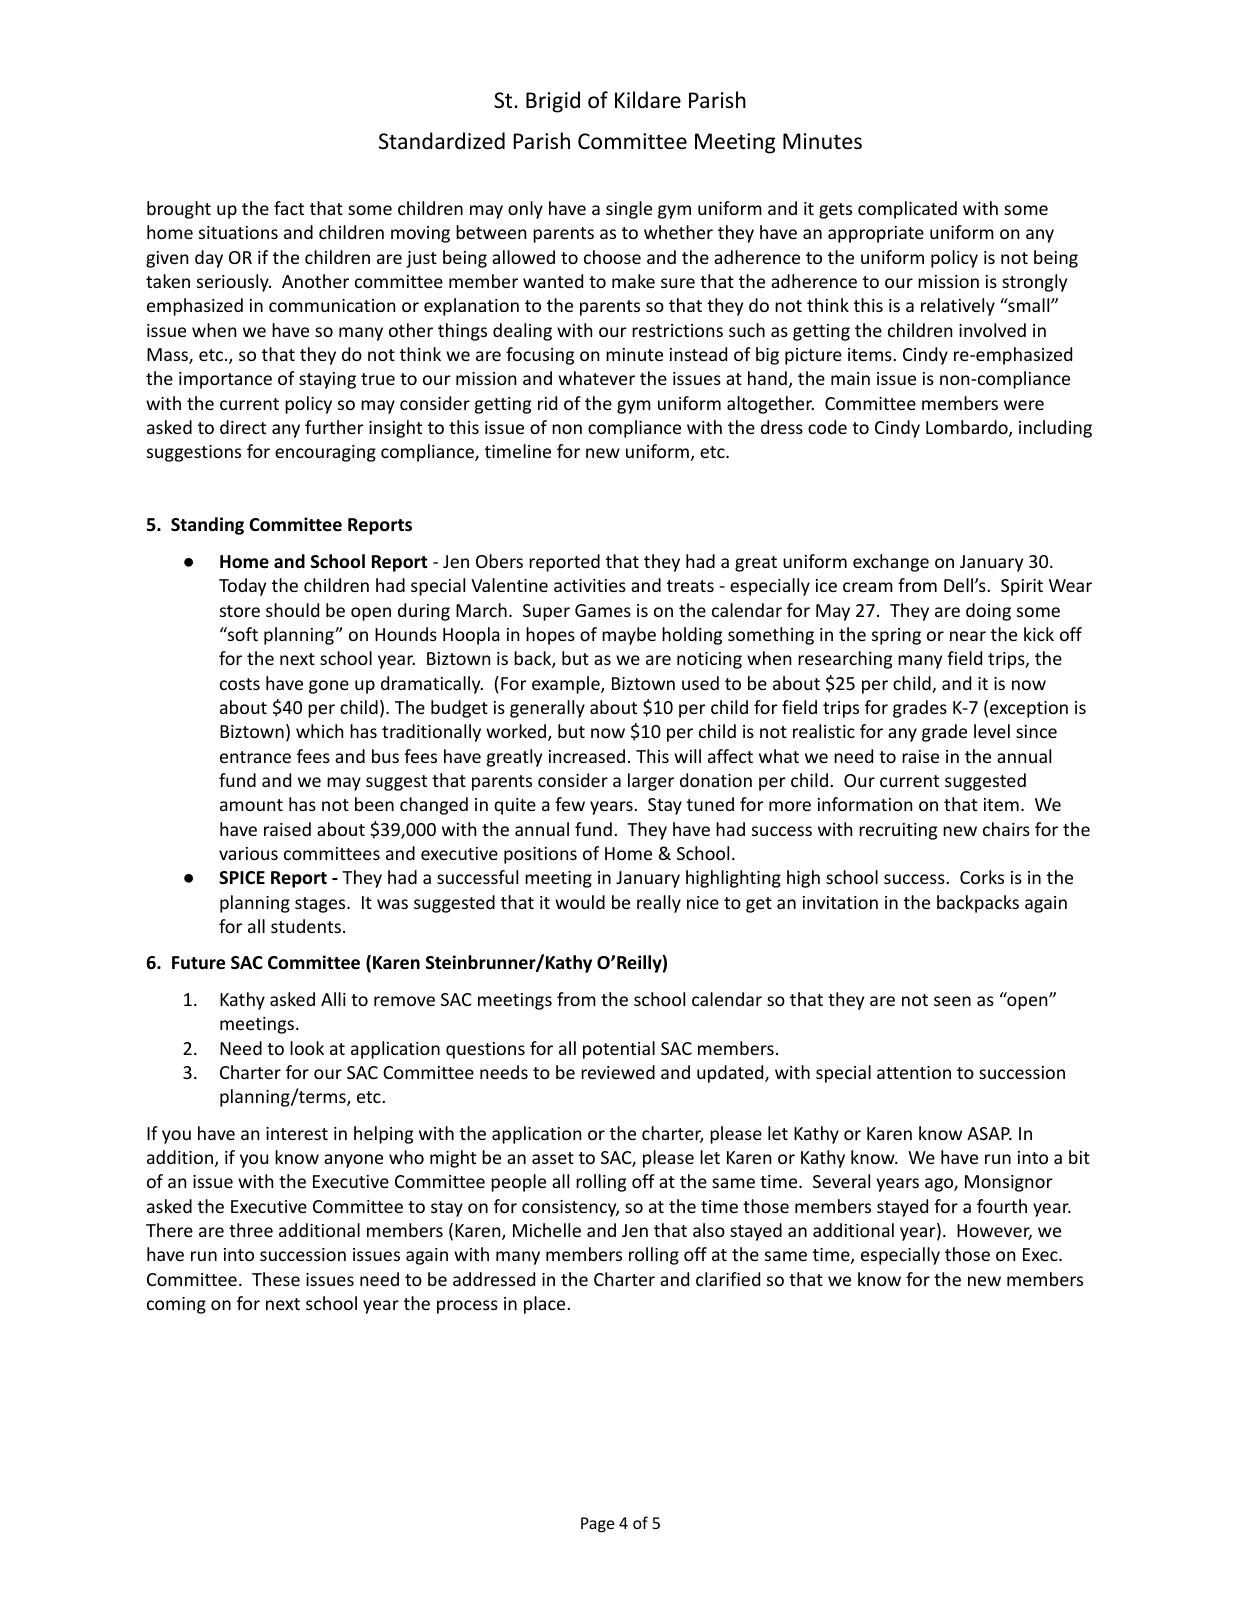 Image resolution: width=1241 pixels, height=1606 pixels. I want to click on coming, so click(176, 1305).
